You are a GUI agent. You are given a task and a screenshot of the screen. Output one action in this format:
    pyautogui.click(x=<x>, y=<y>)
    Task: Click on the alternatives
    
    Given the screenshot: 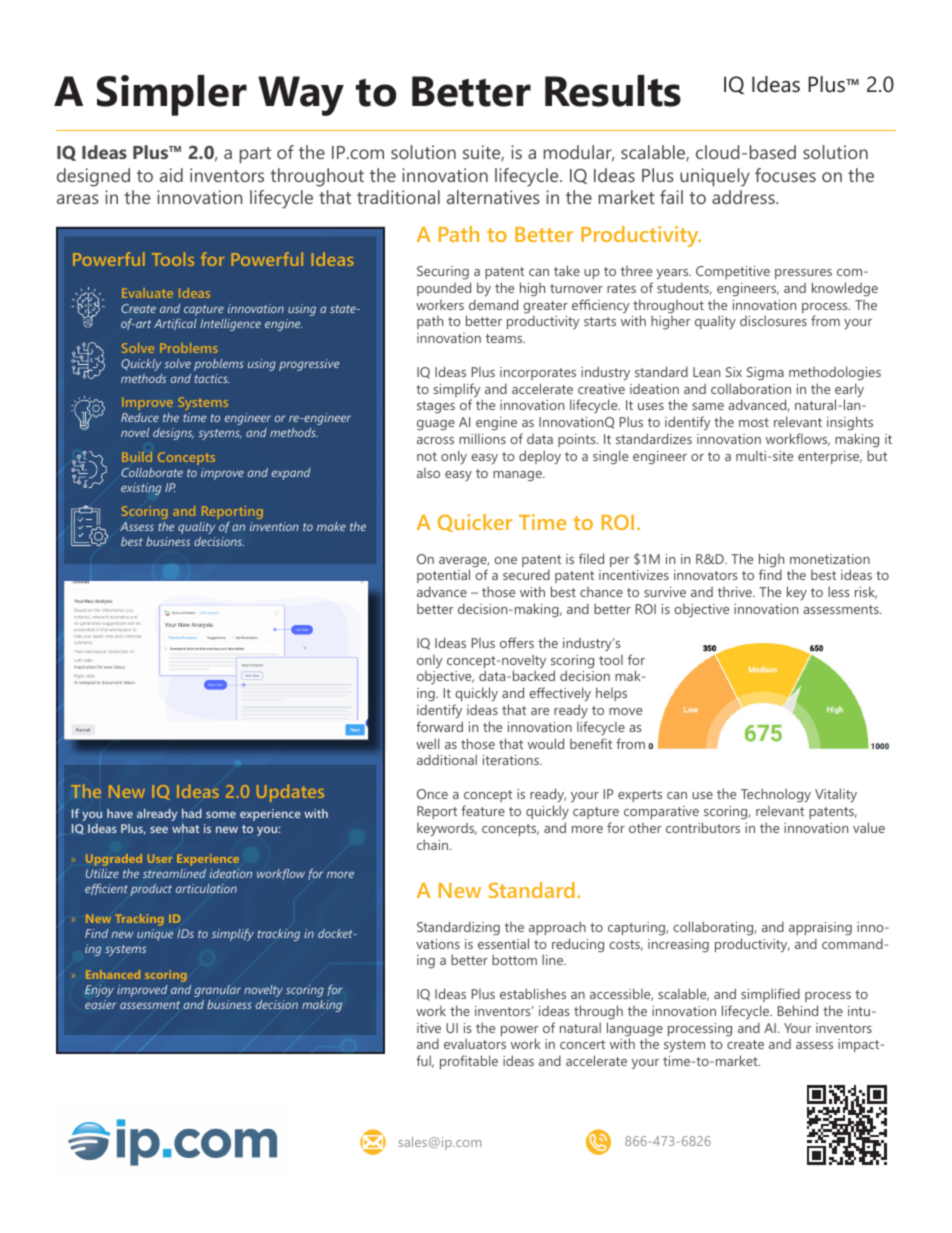 What is the action you would take?
    pyautogui.click(x=493, y=197)
